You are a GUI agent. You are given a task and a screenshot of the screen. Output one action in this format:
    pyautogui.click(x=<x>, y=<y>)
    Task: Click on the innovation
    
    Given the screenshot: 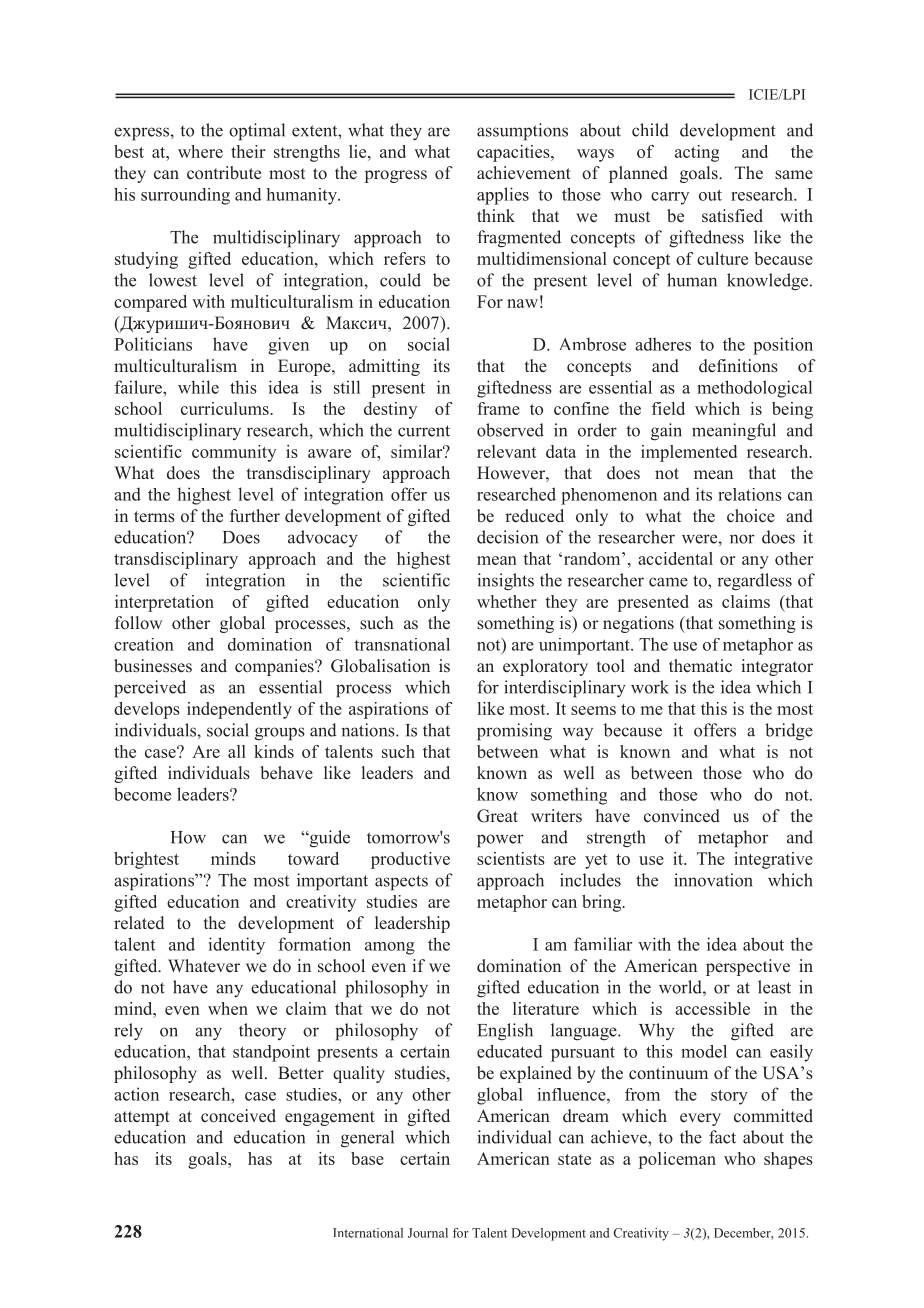 What is the action you would take?
    pyautogui.click(x=713, y=880)
